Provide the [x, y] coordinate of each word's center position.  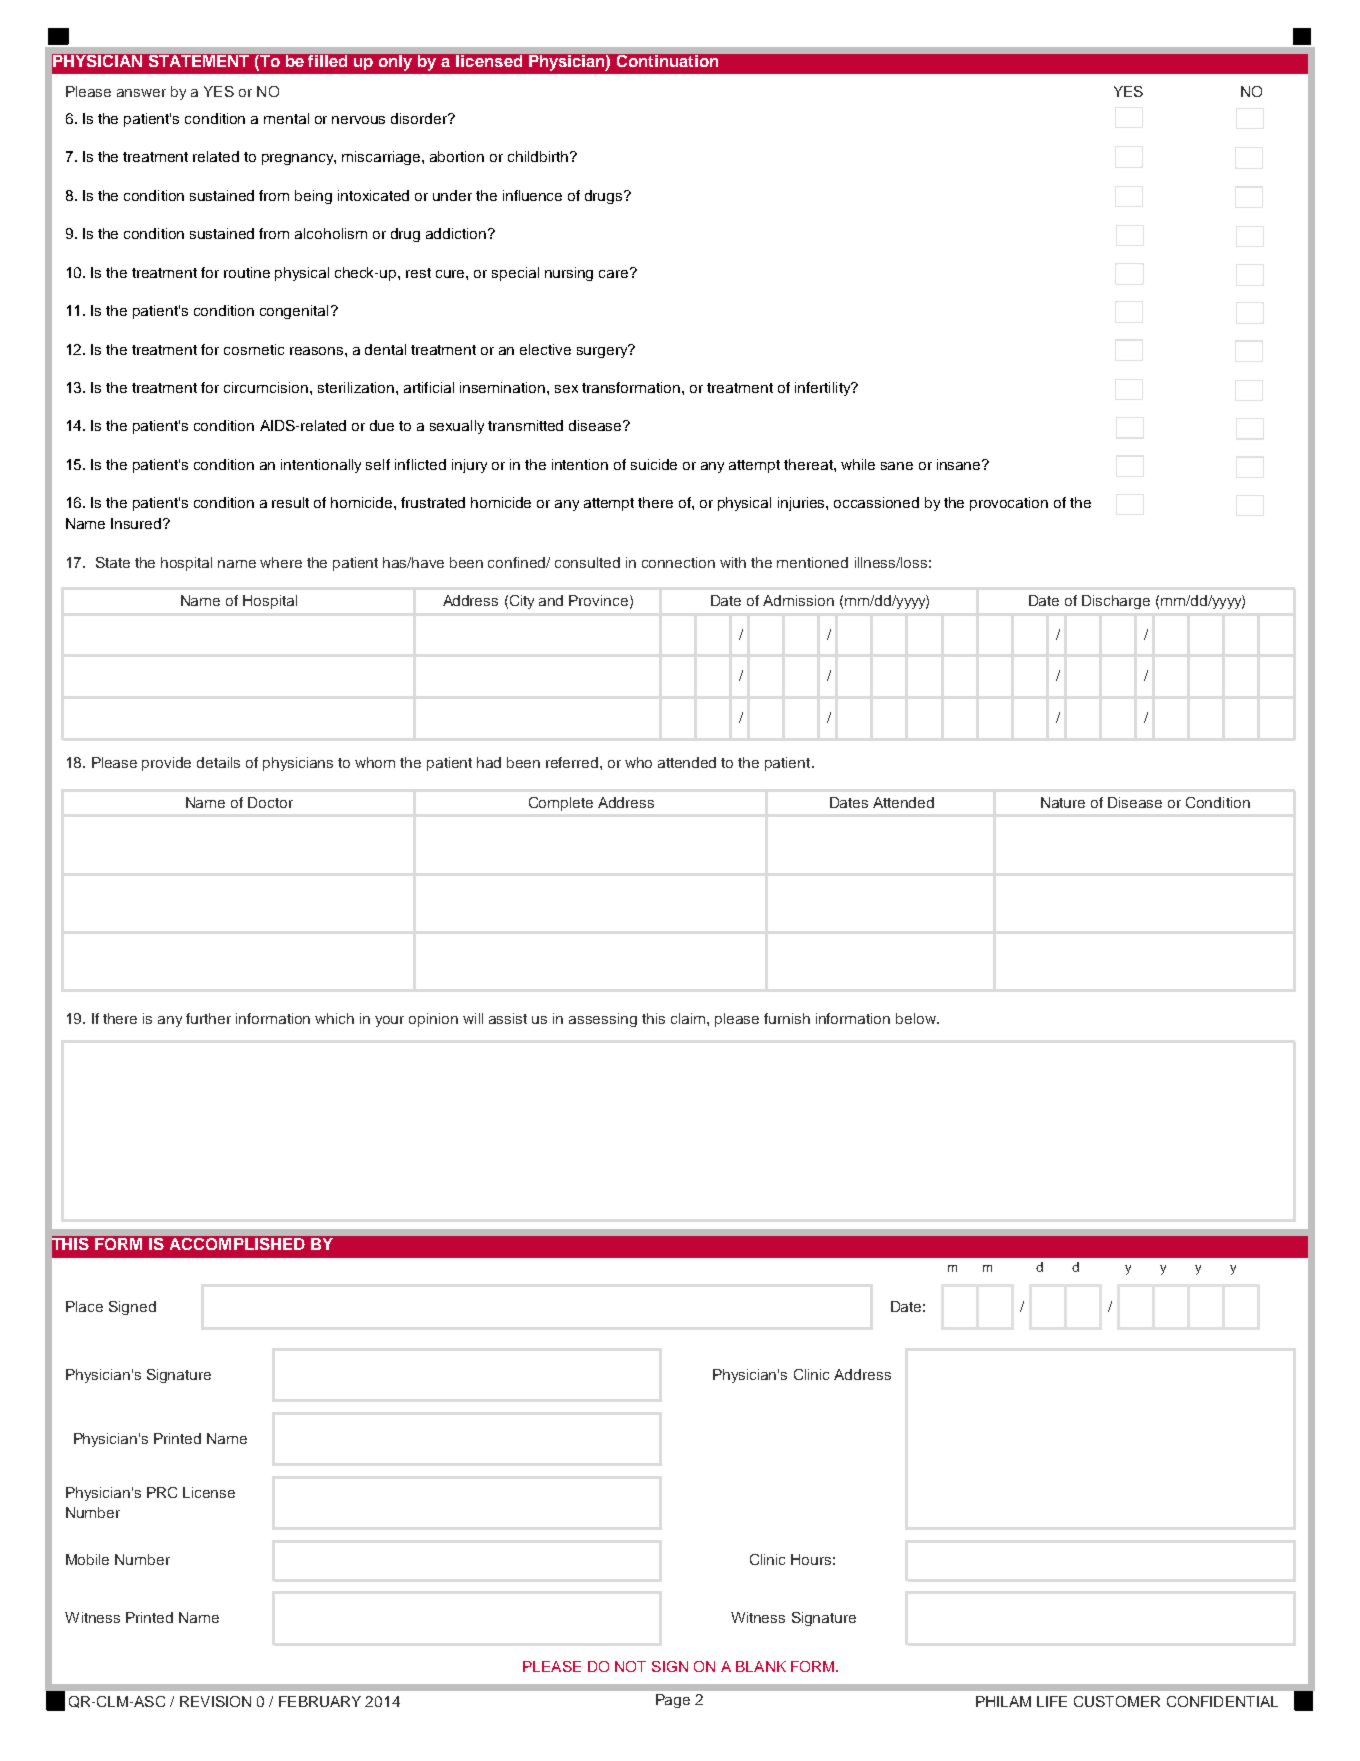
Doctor [270, 802]
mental [286, 118]
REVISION [215, 1701]
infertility [824, 389]
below [917, 1018]
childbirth [539, 156]
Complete [561, 804]
